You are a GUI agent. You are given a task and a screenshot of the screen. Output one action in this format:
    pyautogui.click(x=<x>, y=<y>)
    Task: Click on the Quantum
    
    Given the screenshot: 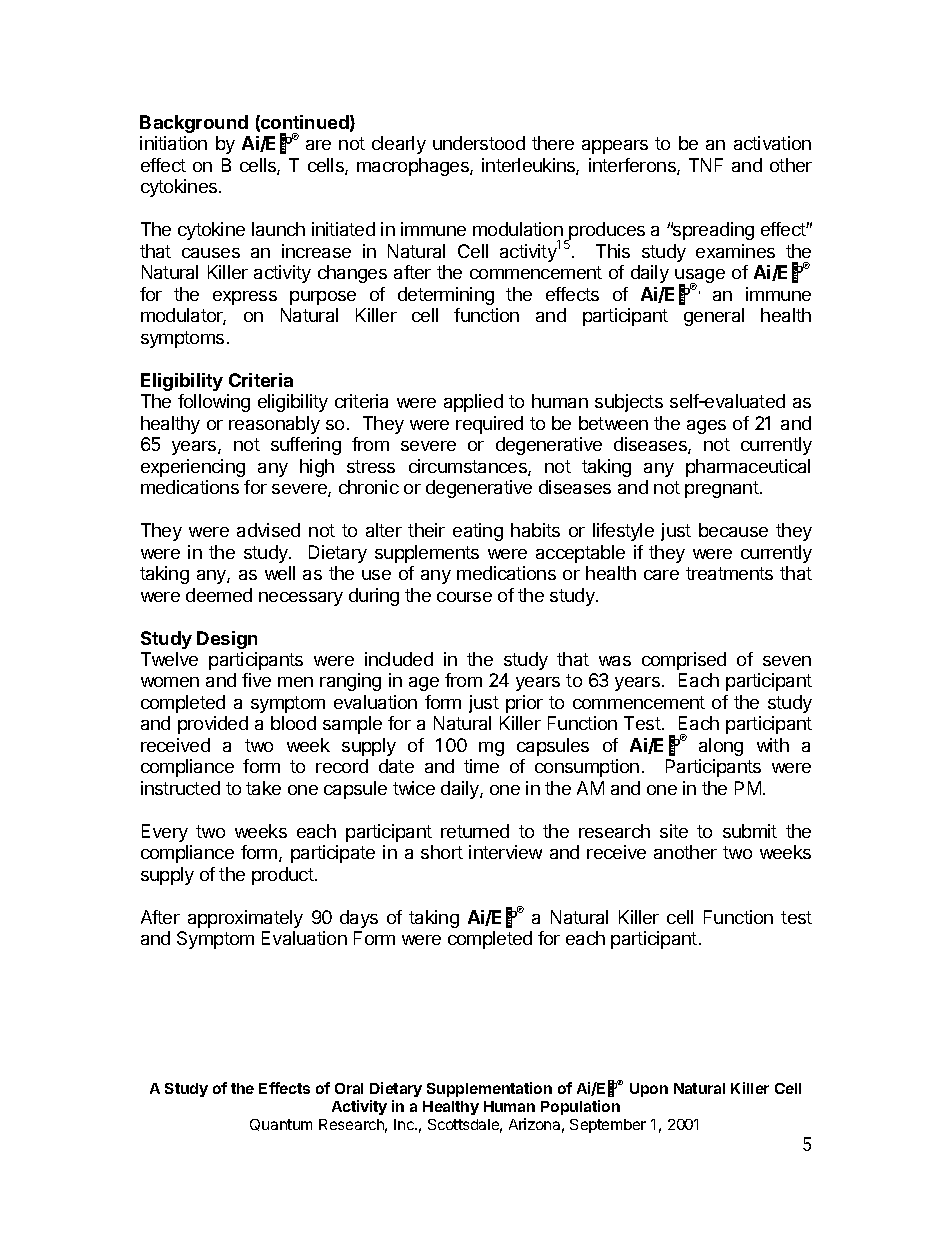 What is the action you would take?
    pyautogui.click(x=281, y=1125)
